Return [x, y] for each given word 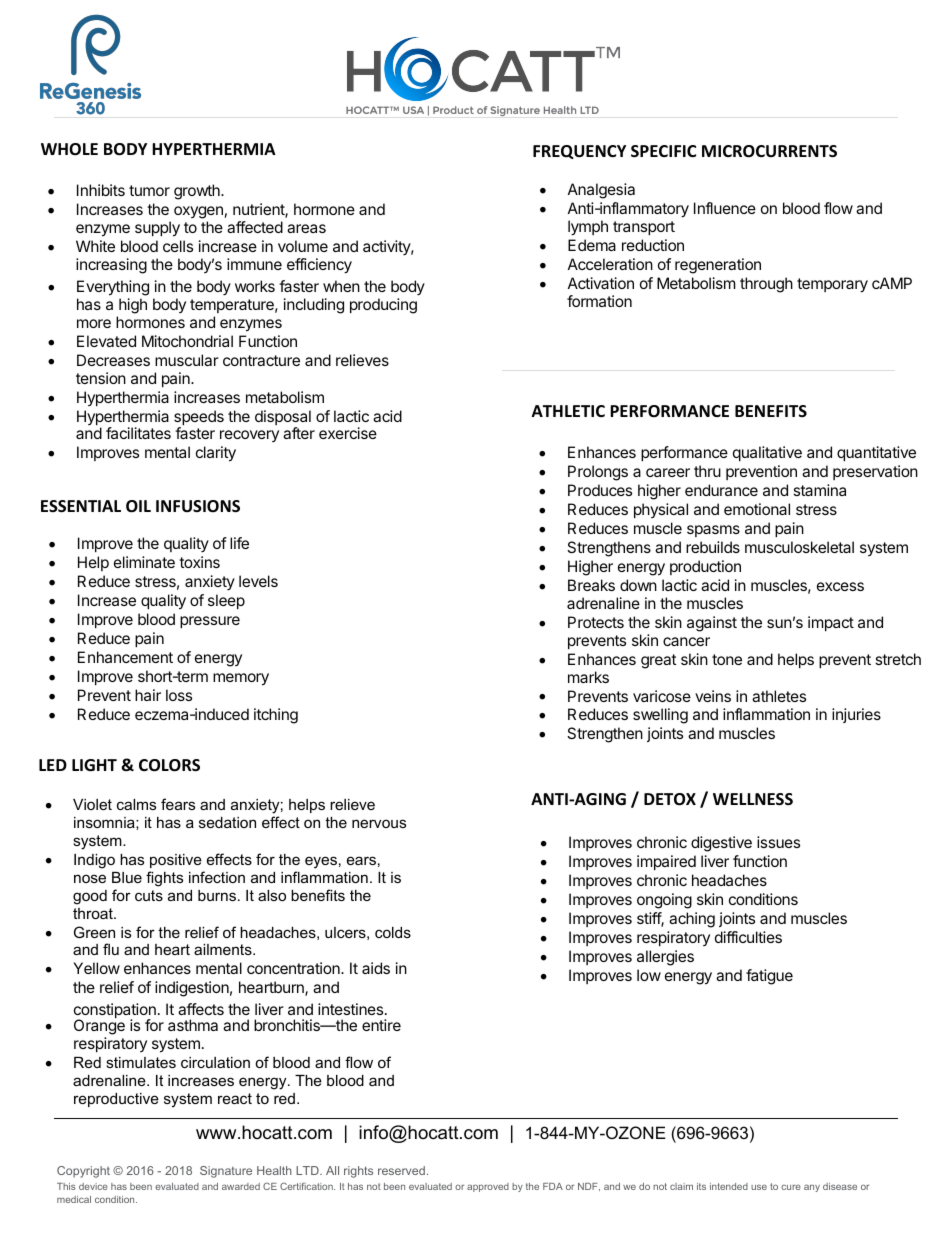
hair [148, 695]
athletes [779, 696]
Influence [725, 208]
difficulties [748, 937]
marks [588, 677]
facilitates [138, 433]
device [93, 1186]
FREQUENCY [579, 152]
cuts [149, 895]
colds [393, 932]
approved [488, 1187]
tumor [149, 190]
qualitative [767, 453]
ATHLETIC [568, 411]
